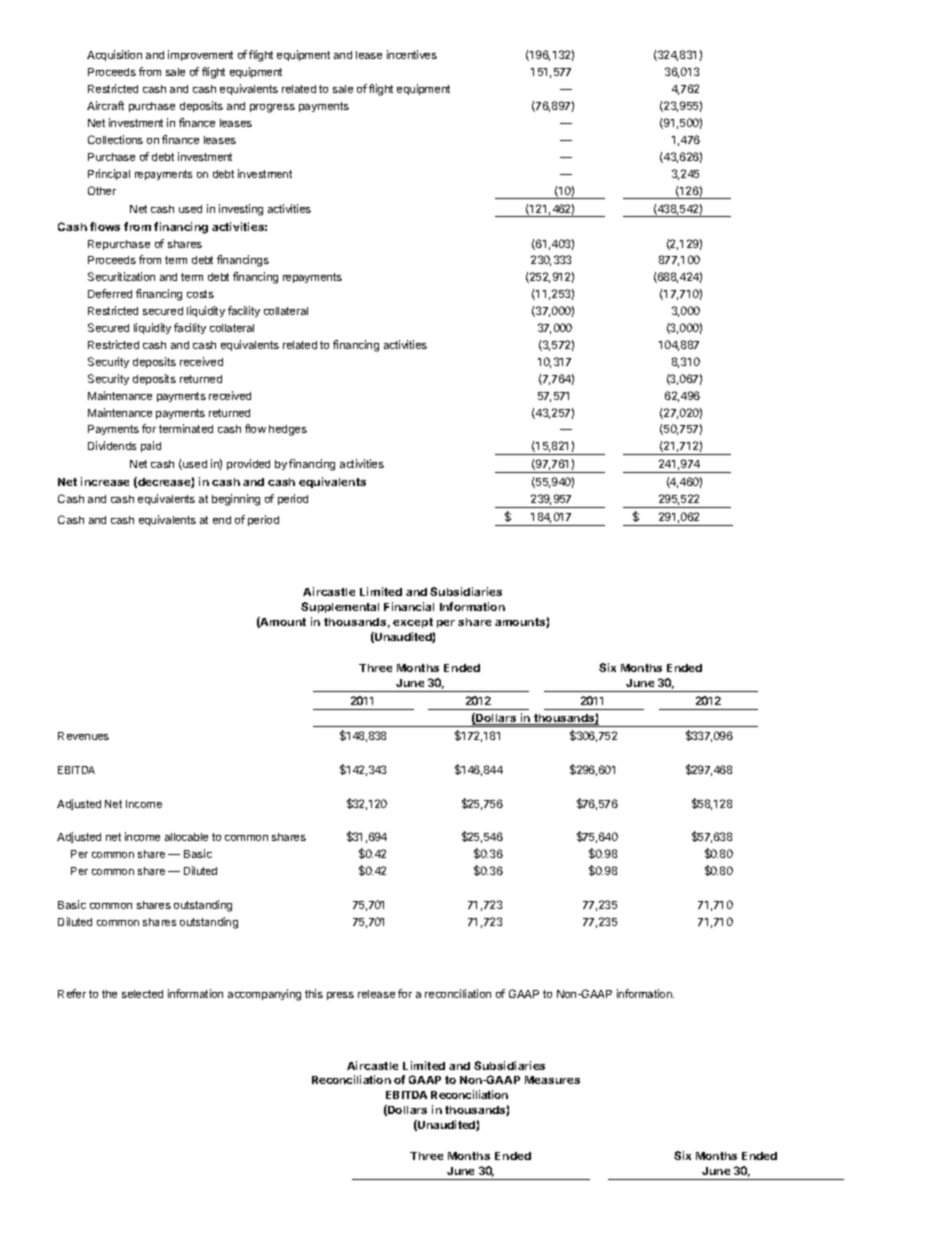  What do you see at coordinates (112, 445) in the screenshot?
I see `Dividends` at bounding box center [112, 445].
